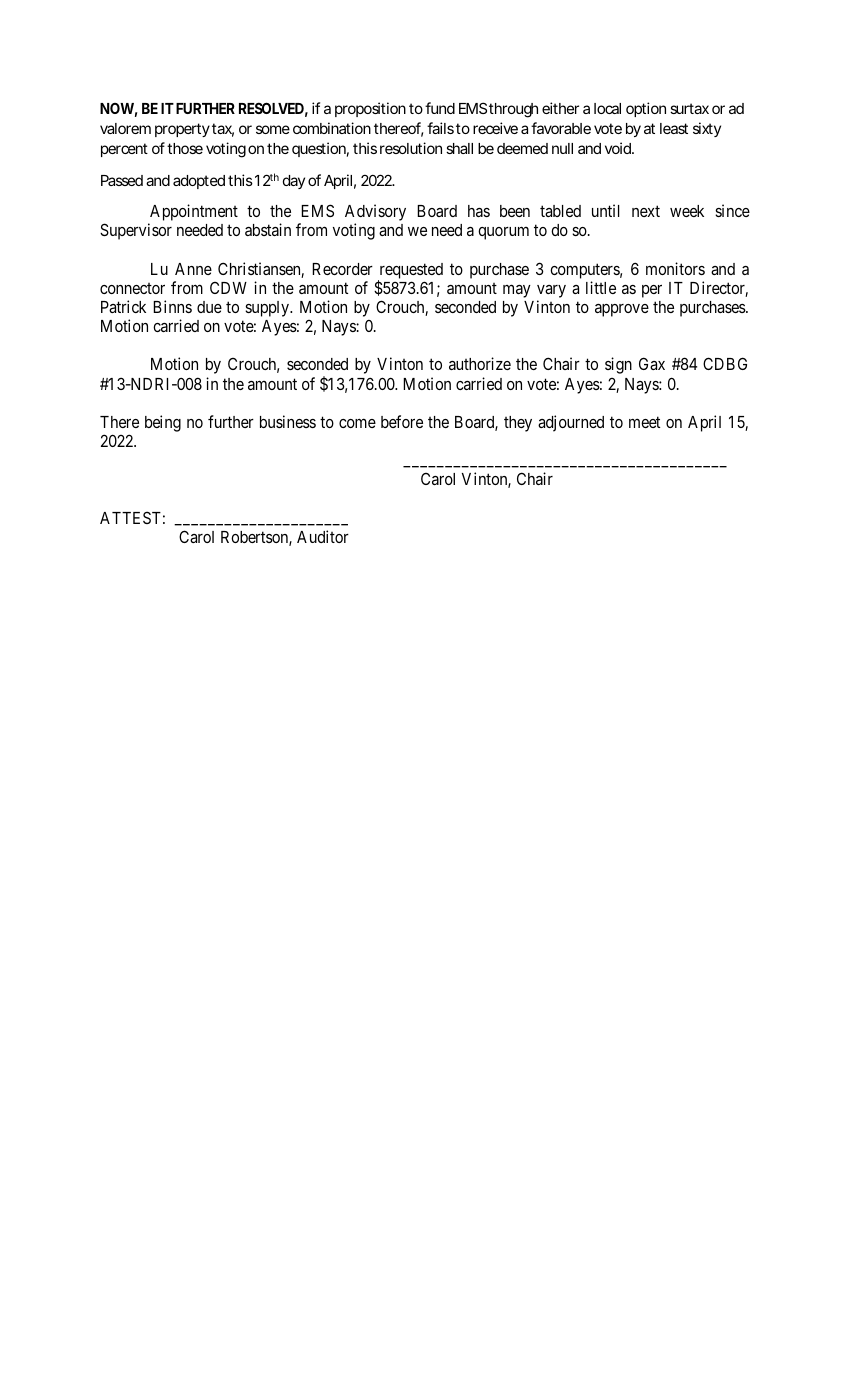 The height and width of the screenshot is (1400, 849). I want to click on fails, so click(440, 128).
